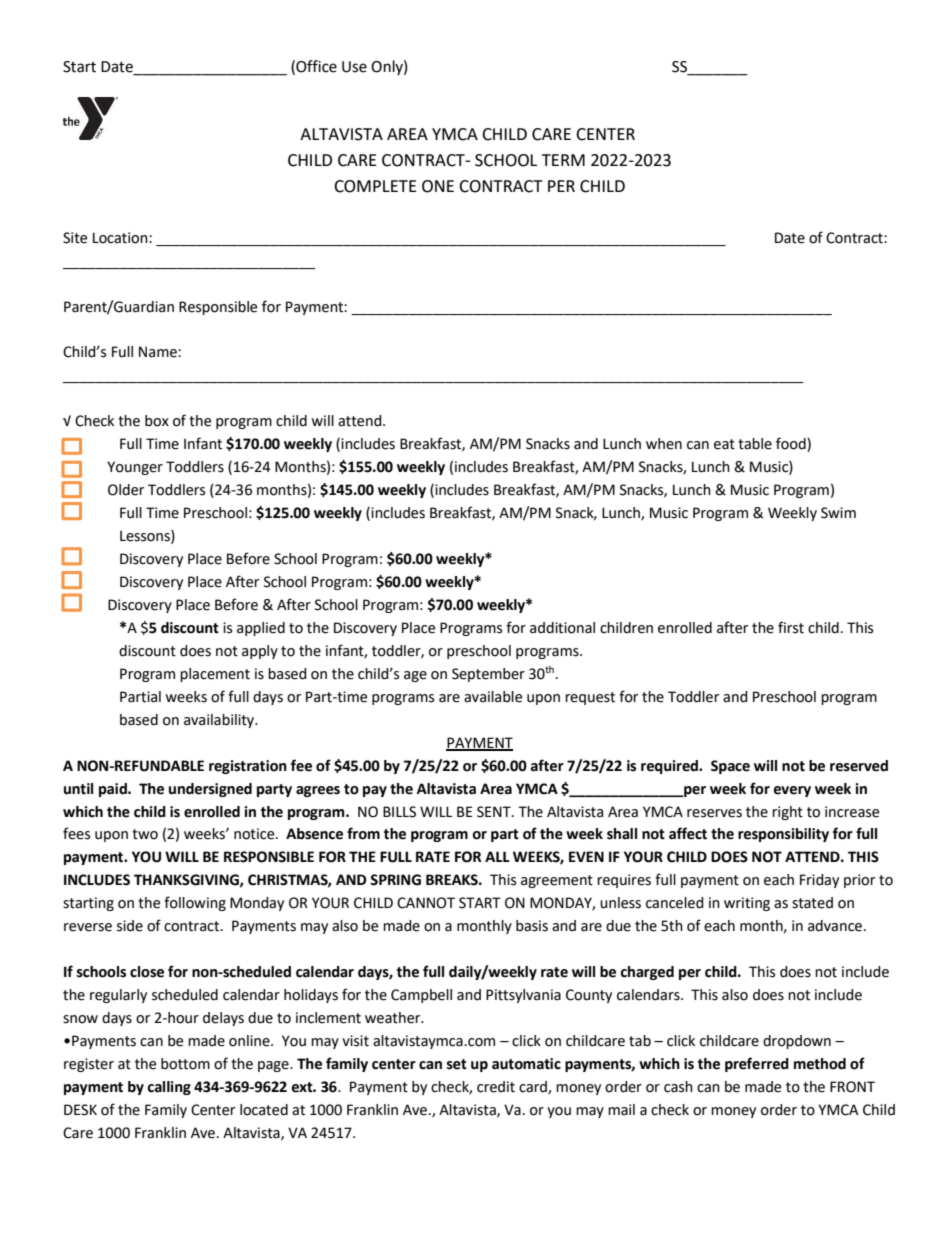  What do you see at coordinates (169, 1088) in the image?
I see `calling` at bounding box center [169, 1088].
